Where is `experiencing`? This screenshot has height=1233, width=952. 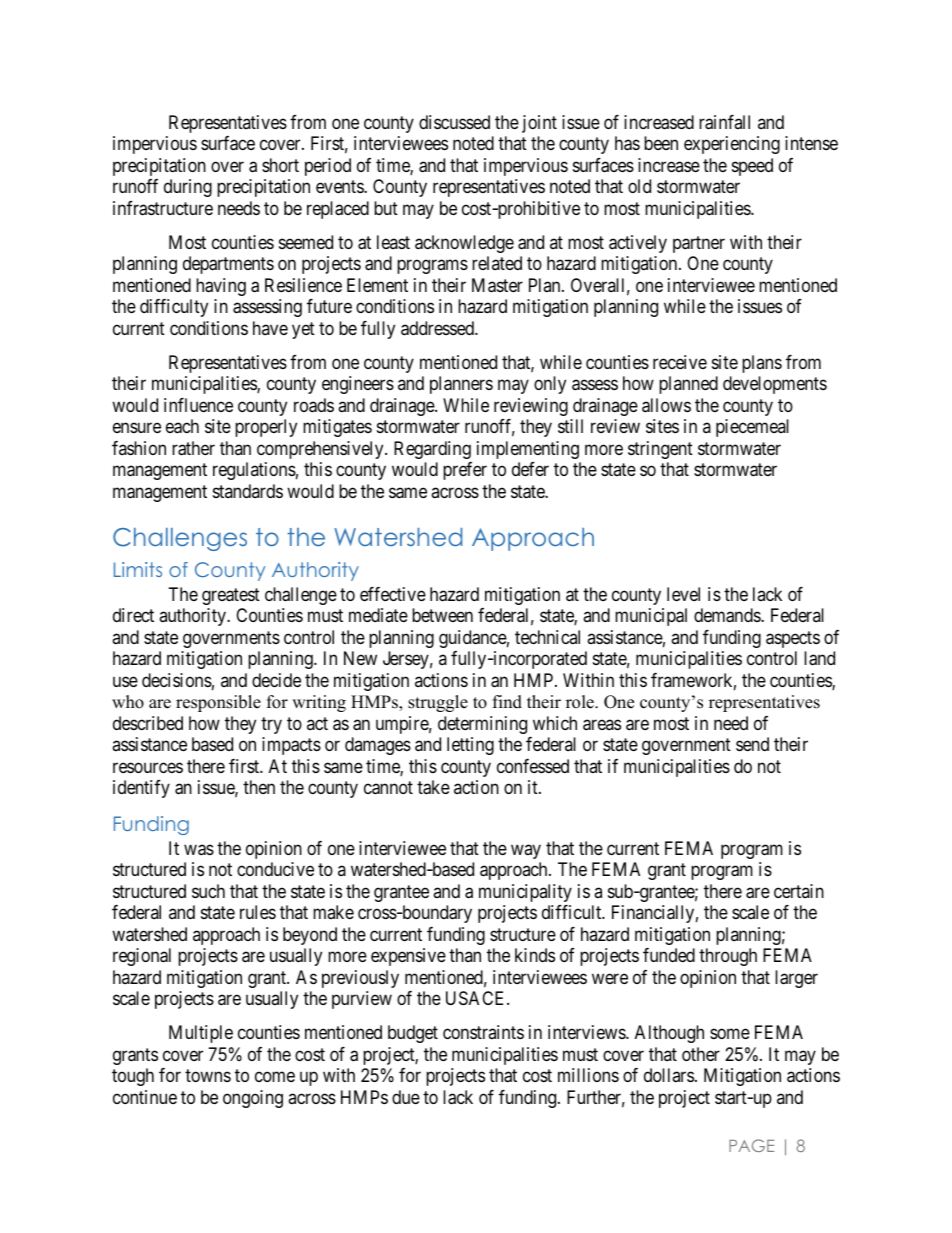 experiencing is located at coordinates (732, 145).
